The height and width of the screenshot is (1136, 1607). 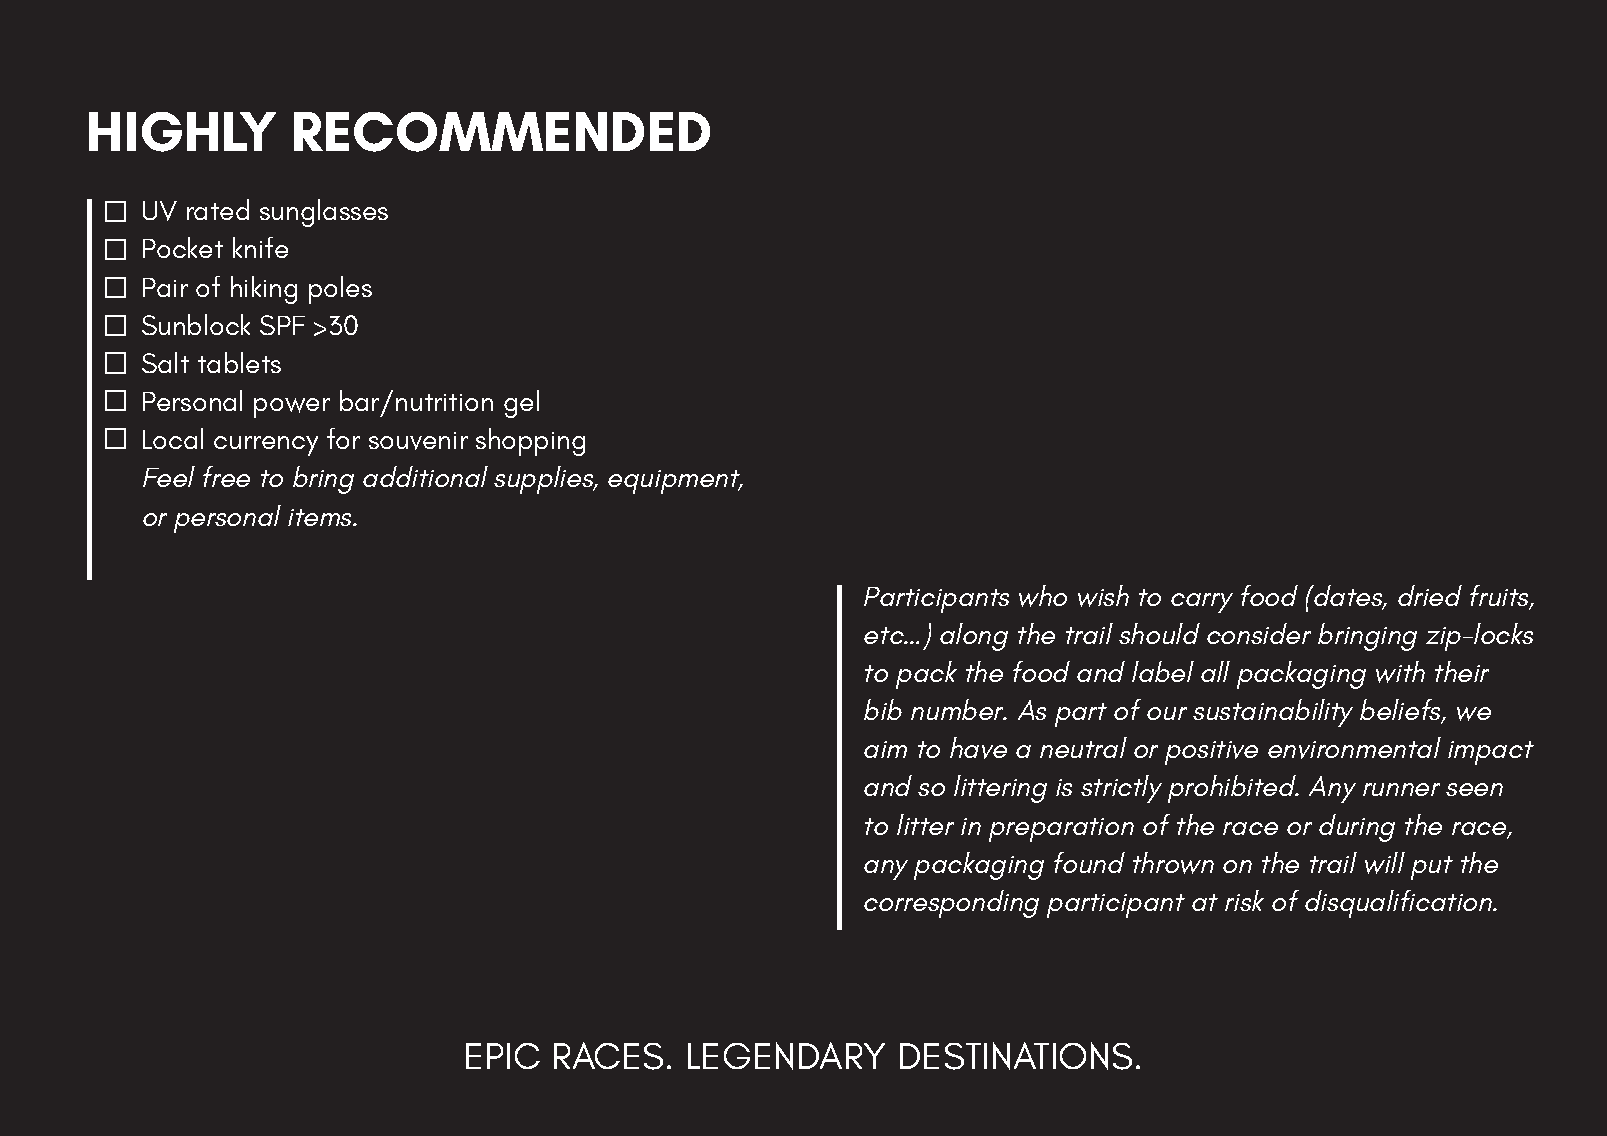 What do you see at coordinates (340, 290) in the screenshot?
I see `poles` at bounding box center [340, 290].
